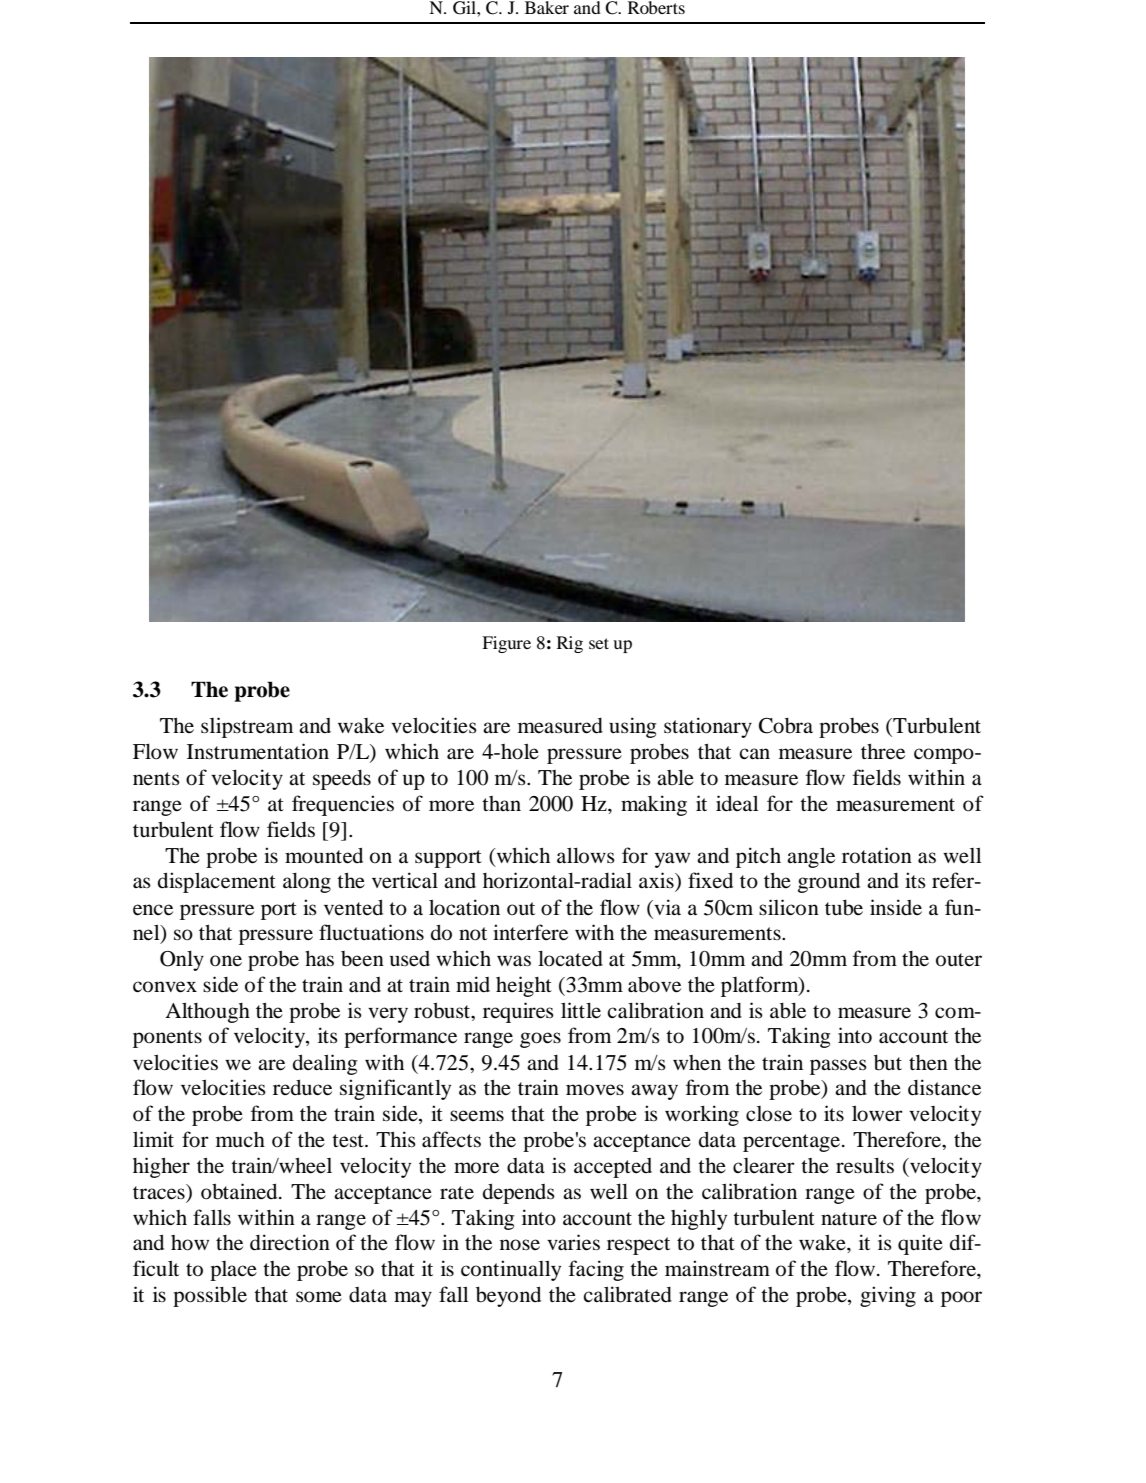 The width and height of the image is (1146, 1483). Describe the element at coordinates (656, 7) in the image. I see `Roberts` at that location.
